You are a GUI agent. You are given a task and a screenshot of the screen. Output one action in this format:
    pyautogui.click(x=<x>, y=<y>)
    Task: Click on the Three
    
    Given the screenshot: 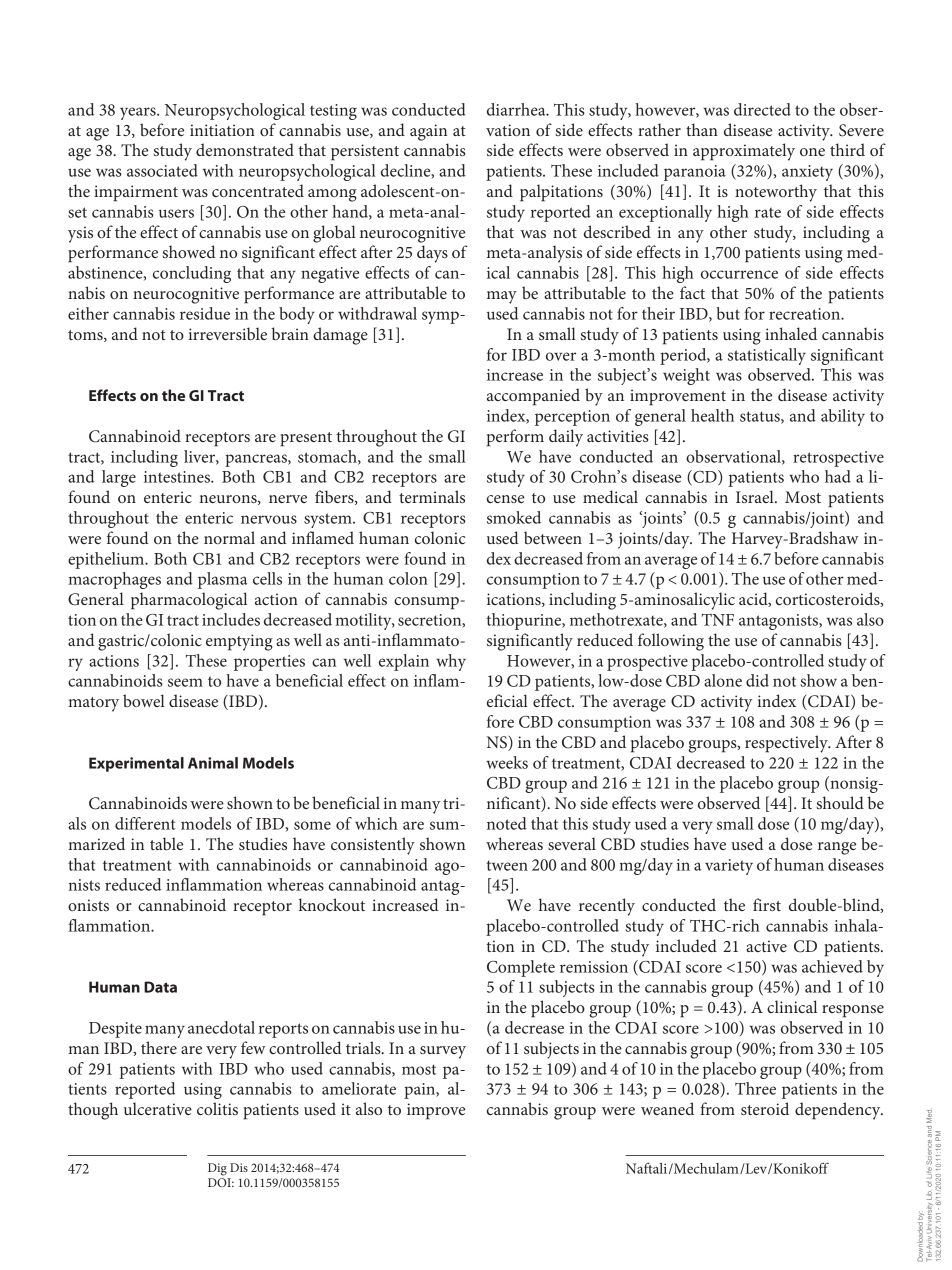 What is the action you would take?
    pyautogui.click(x=755, y=1088)
